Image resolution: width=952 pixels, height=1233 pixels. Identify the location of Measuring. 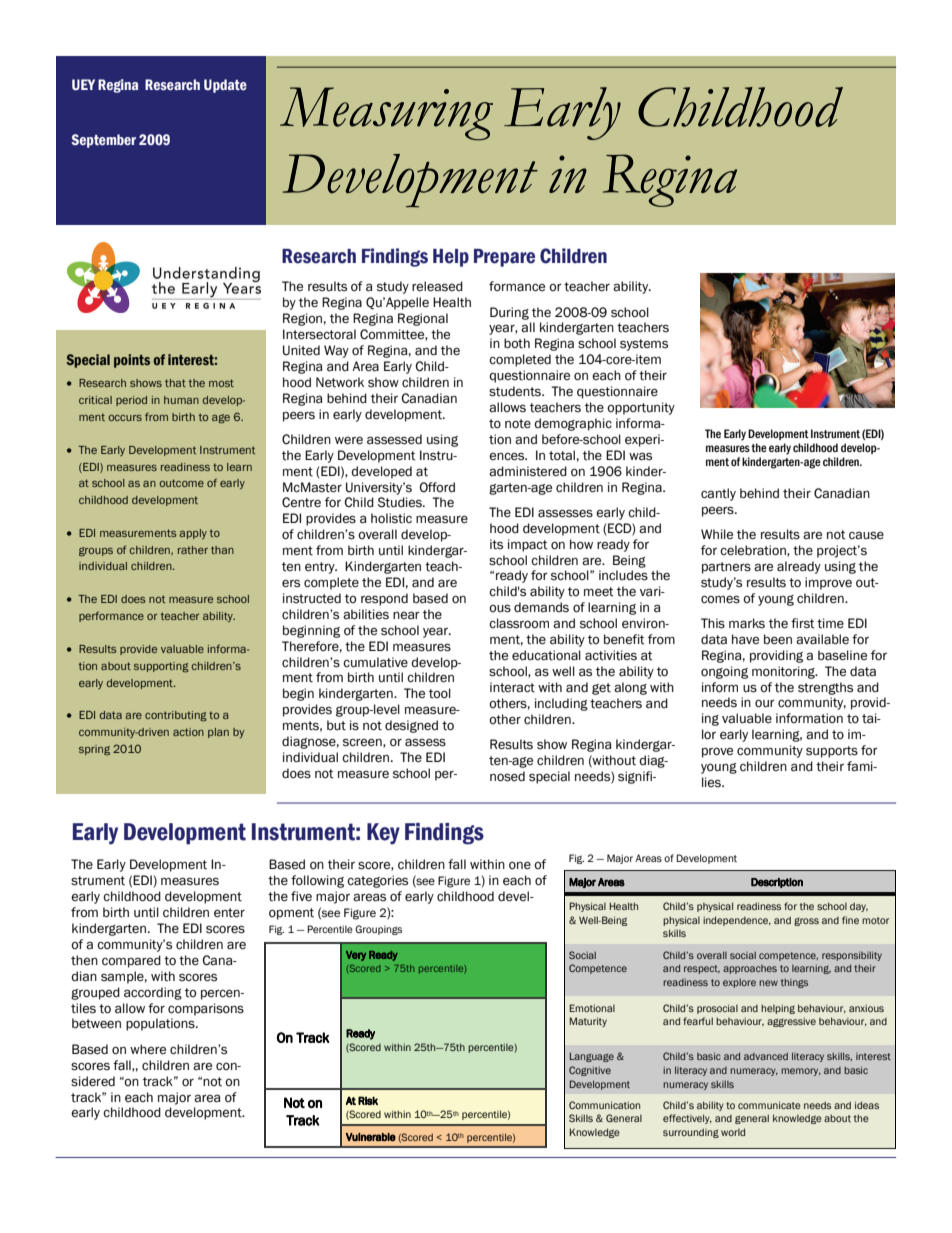
(386, 114).
